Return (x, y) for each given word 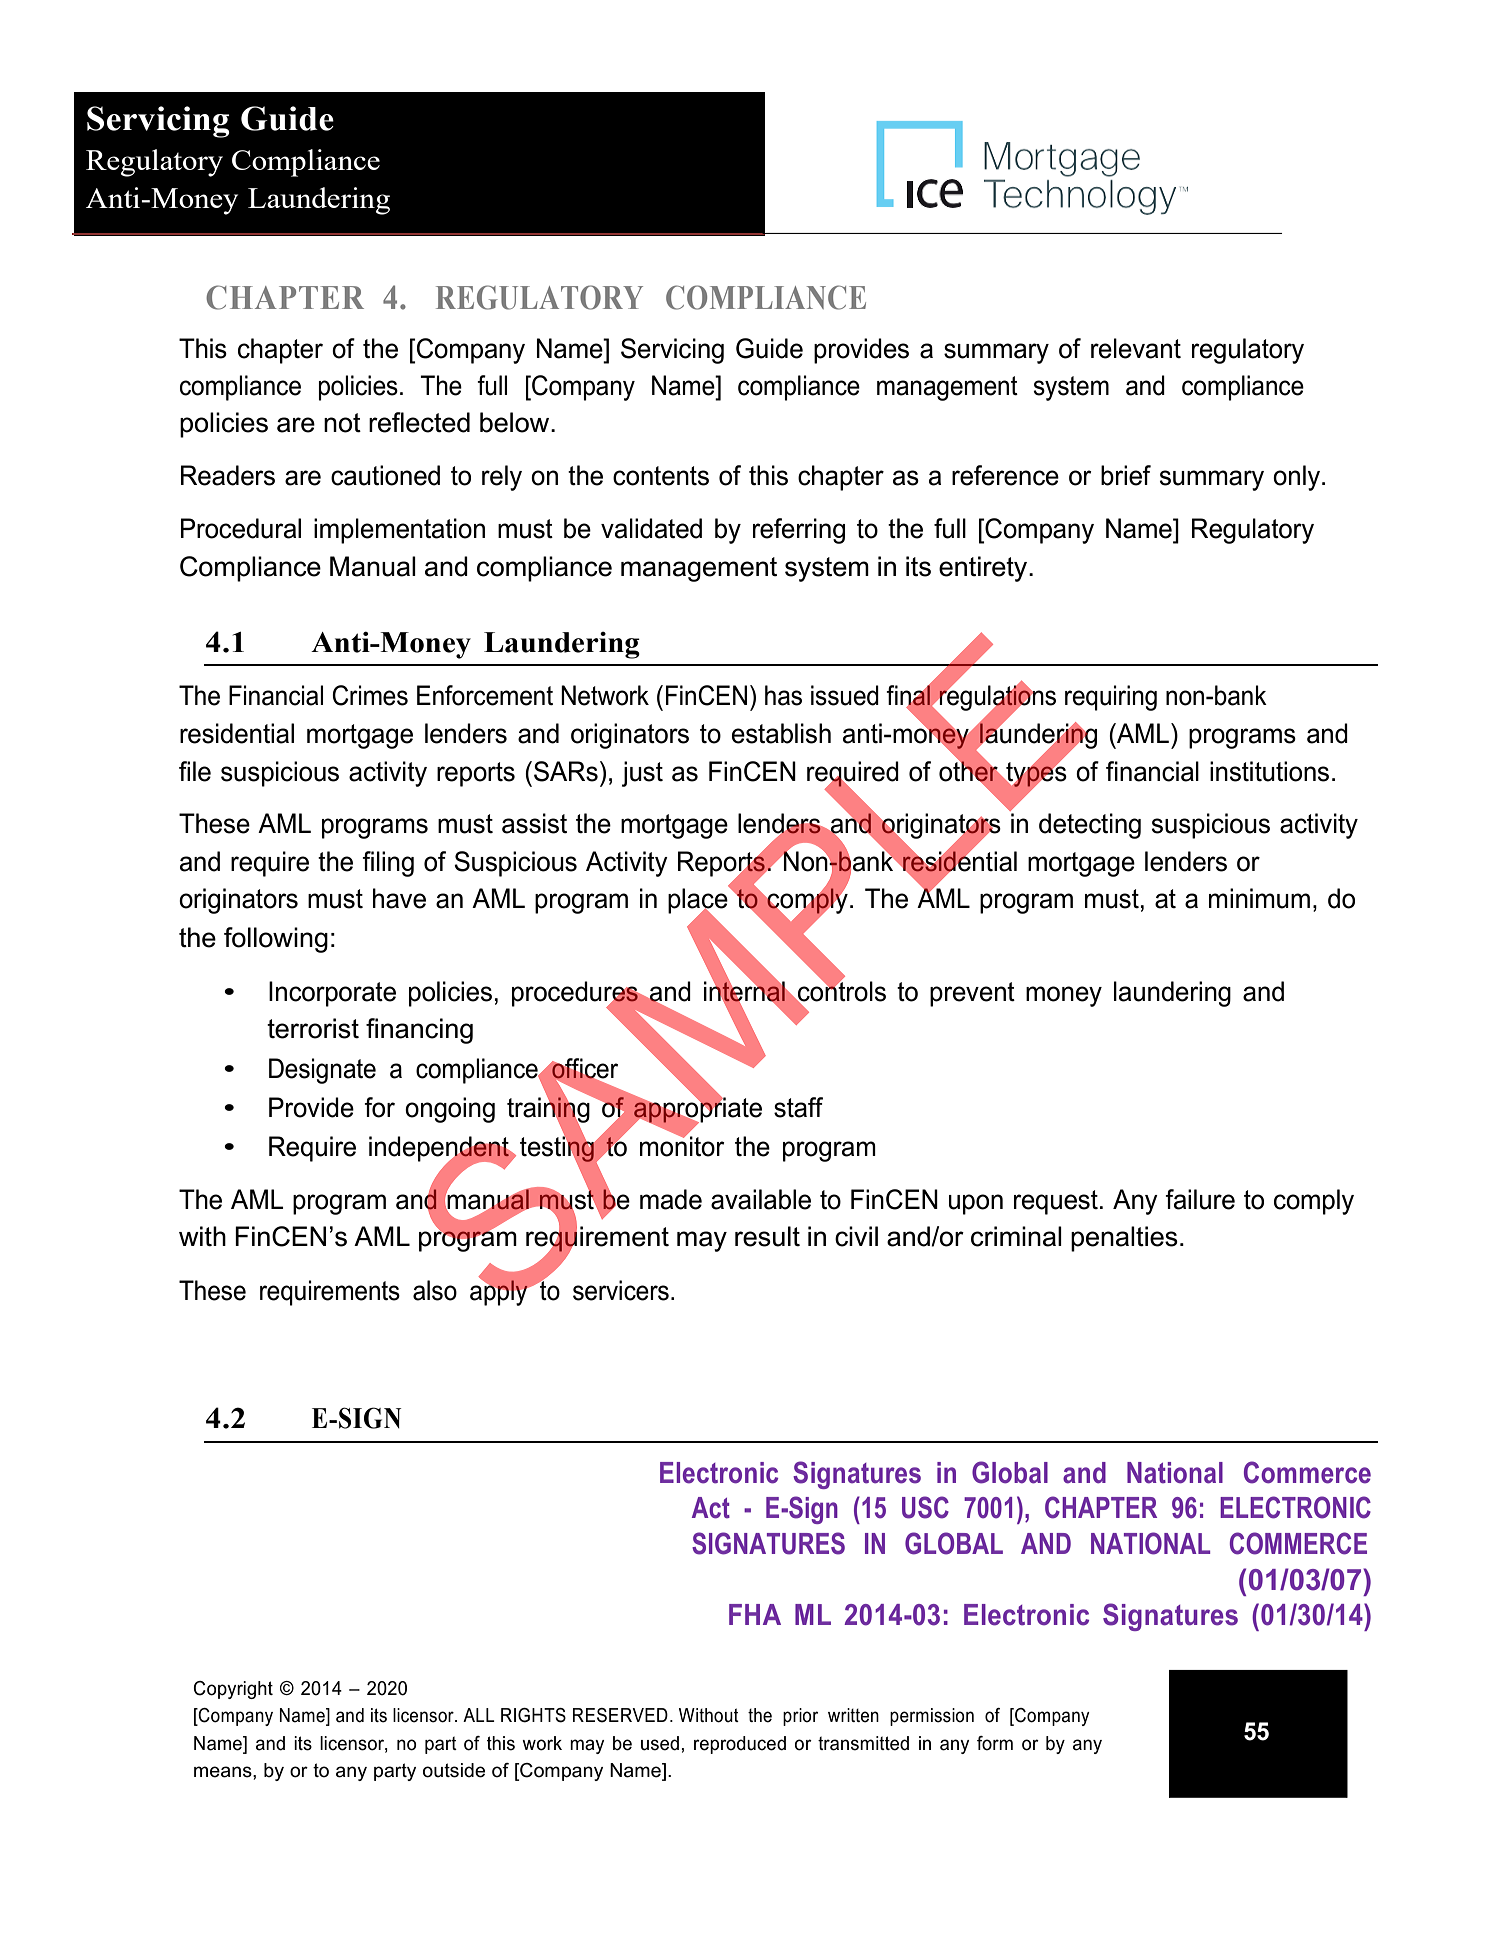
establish (781, 733)
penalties (1124, 1239)
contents (661, 476)
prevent (972, 994)
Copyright (233, 1690)
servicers (621, 1290)
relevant (1136, 348)
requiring (1111, 698)
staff (798, 1107)
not (342, 423)
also (435, 1290)
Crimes (370, 695)
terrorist (313, 1028)
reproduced (740, 1745)
